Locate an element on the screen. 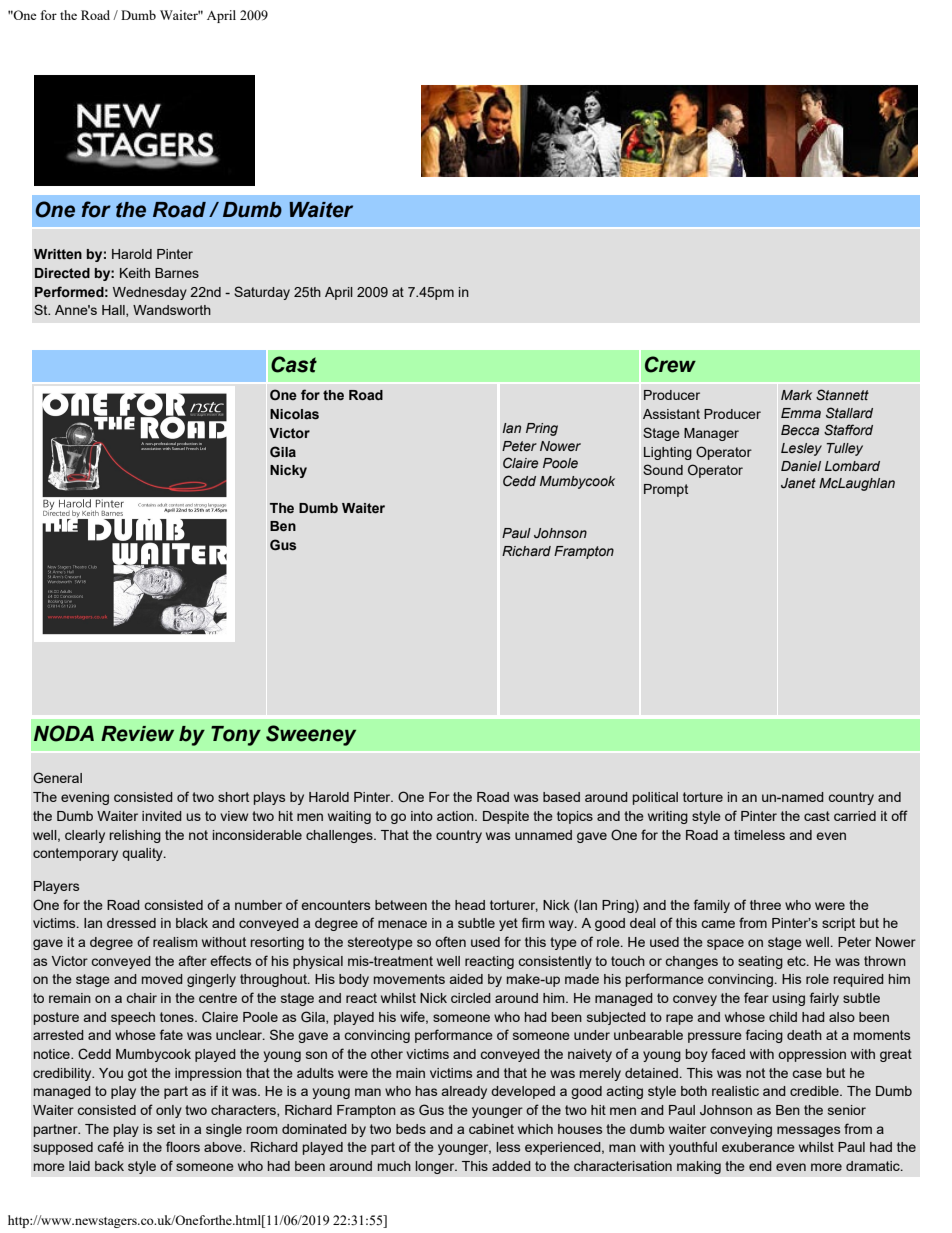 This screenshot has height=1233, width=952. quality is located at coordinates (143, 854).
